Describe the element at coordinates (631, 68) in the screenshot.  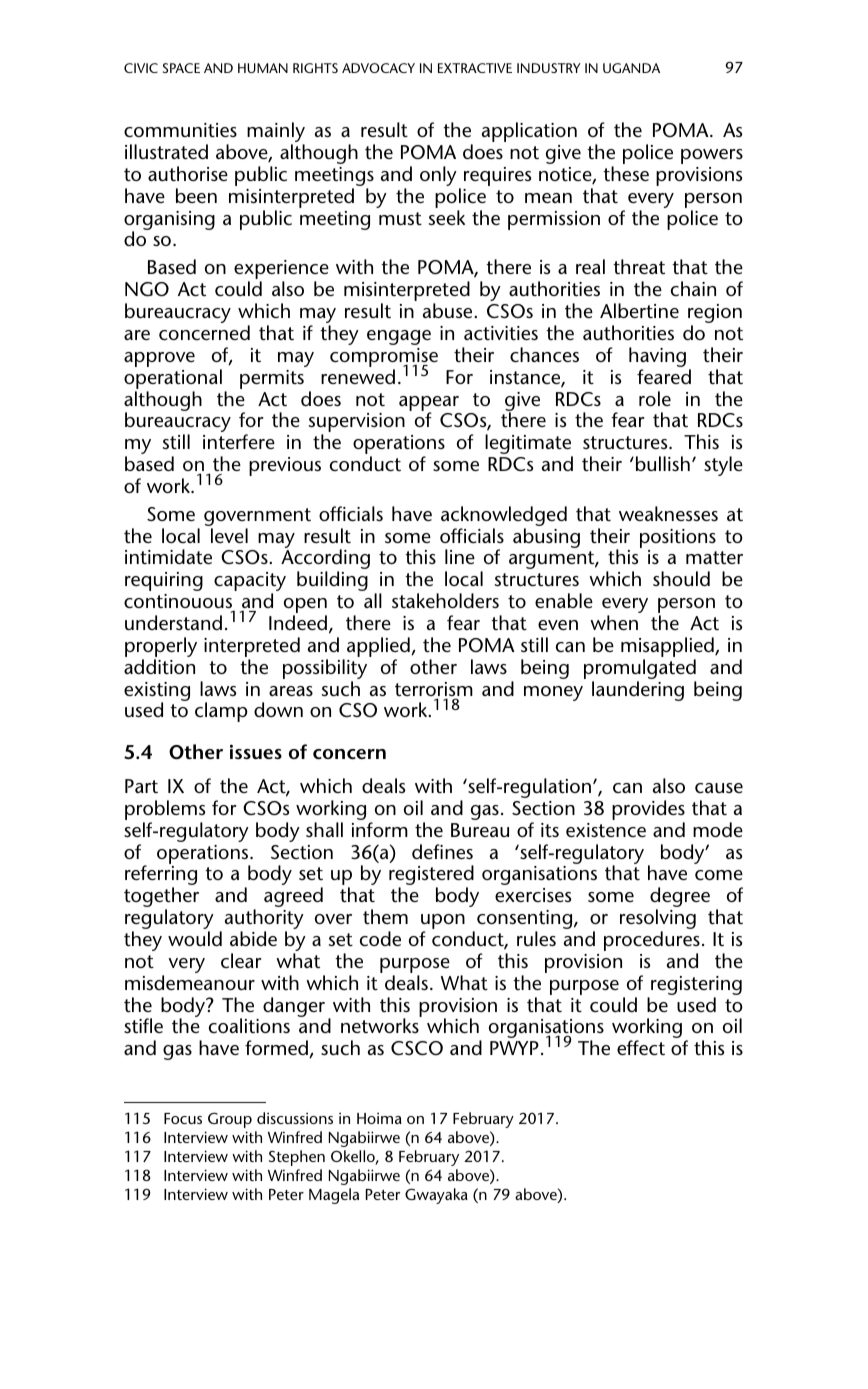
I see `UGANDA` at that location.
